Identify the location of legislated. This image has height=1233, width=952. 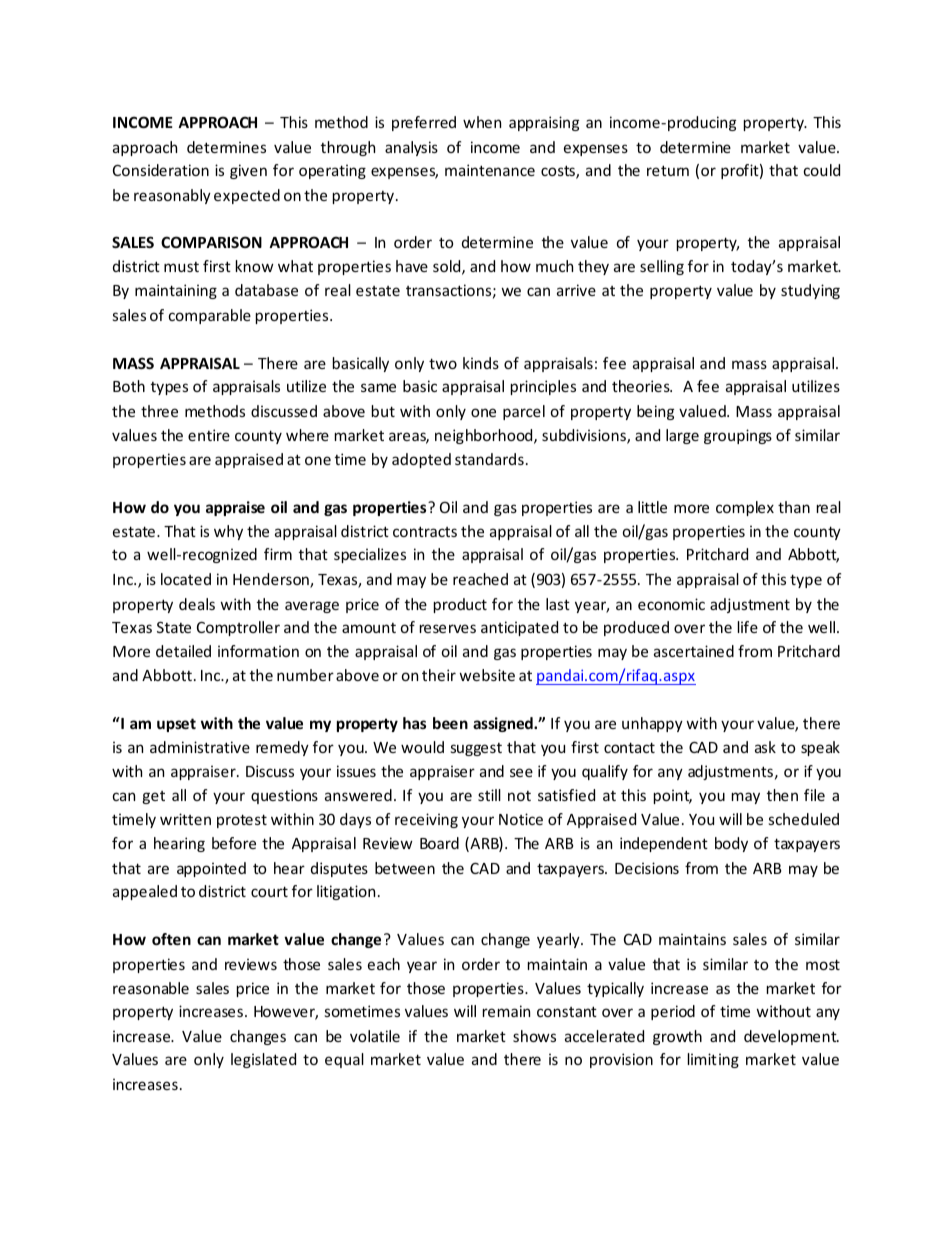
(263, 1060).
